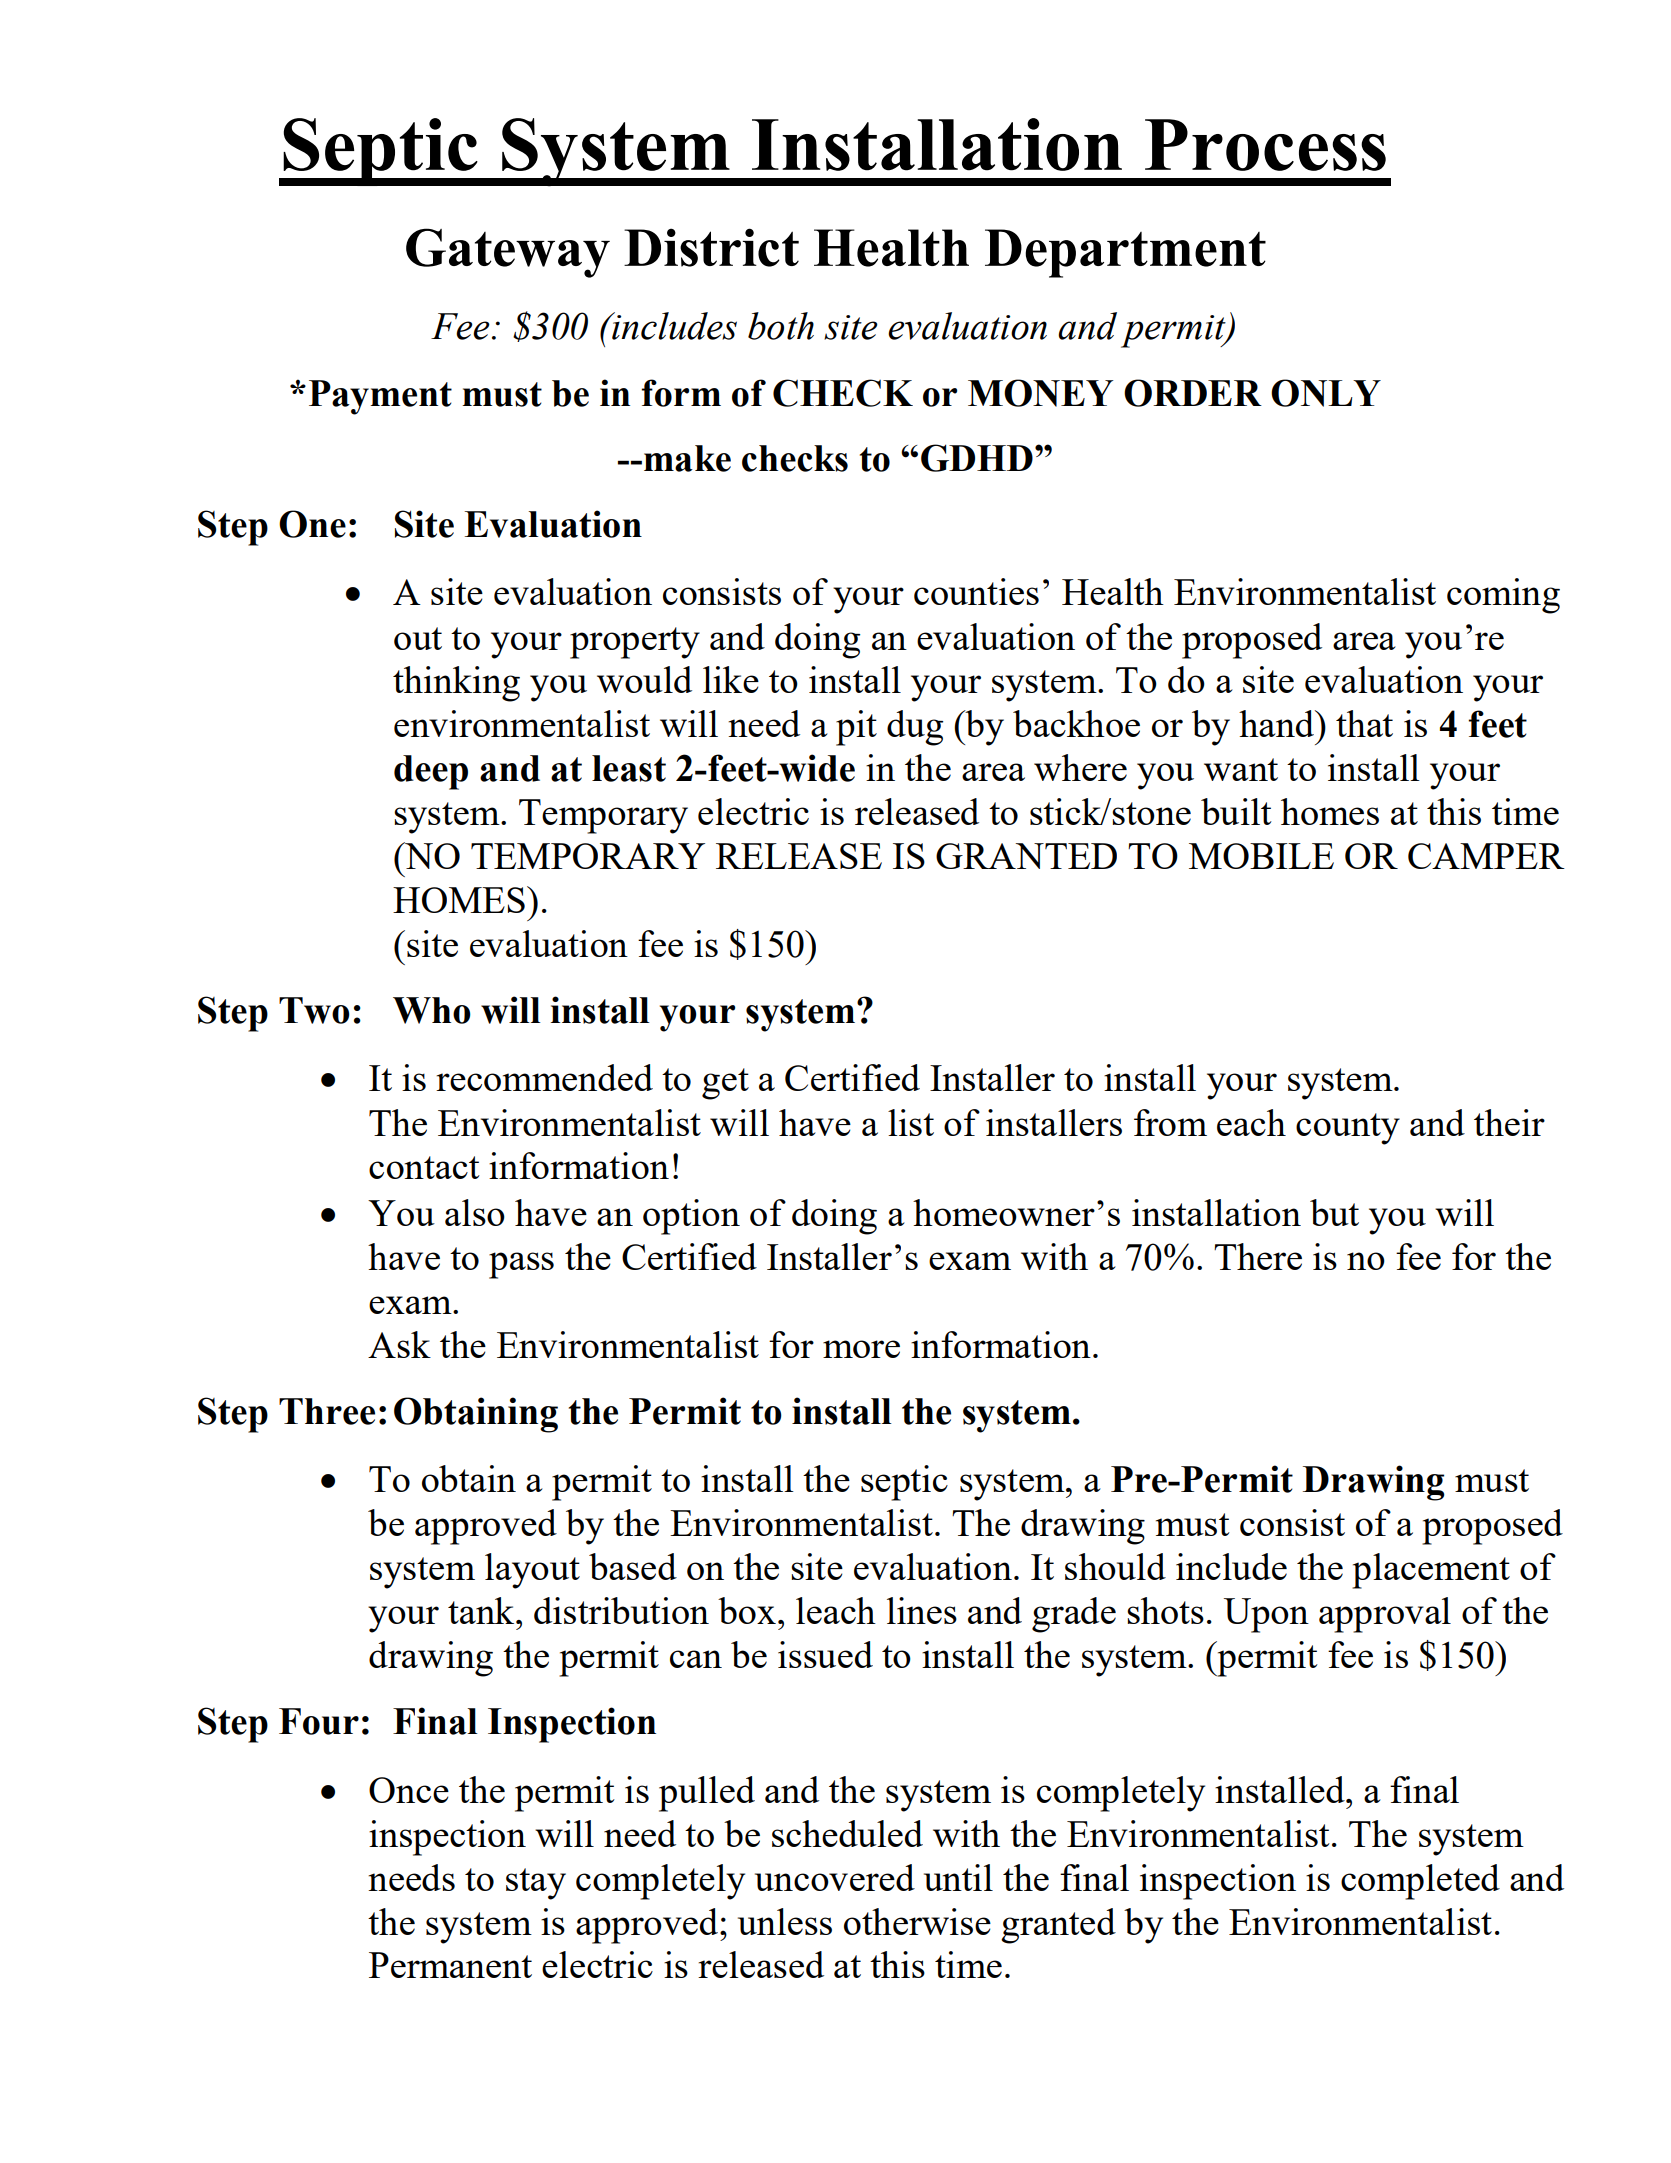 This page has width=1671, height=2163. I want to click on Gateway, so click(508, 253).
